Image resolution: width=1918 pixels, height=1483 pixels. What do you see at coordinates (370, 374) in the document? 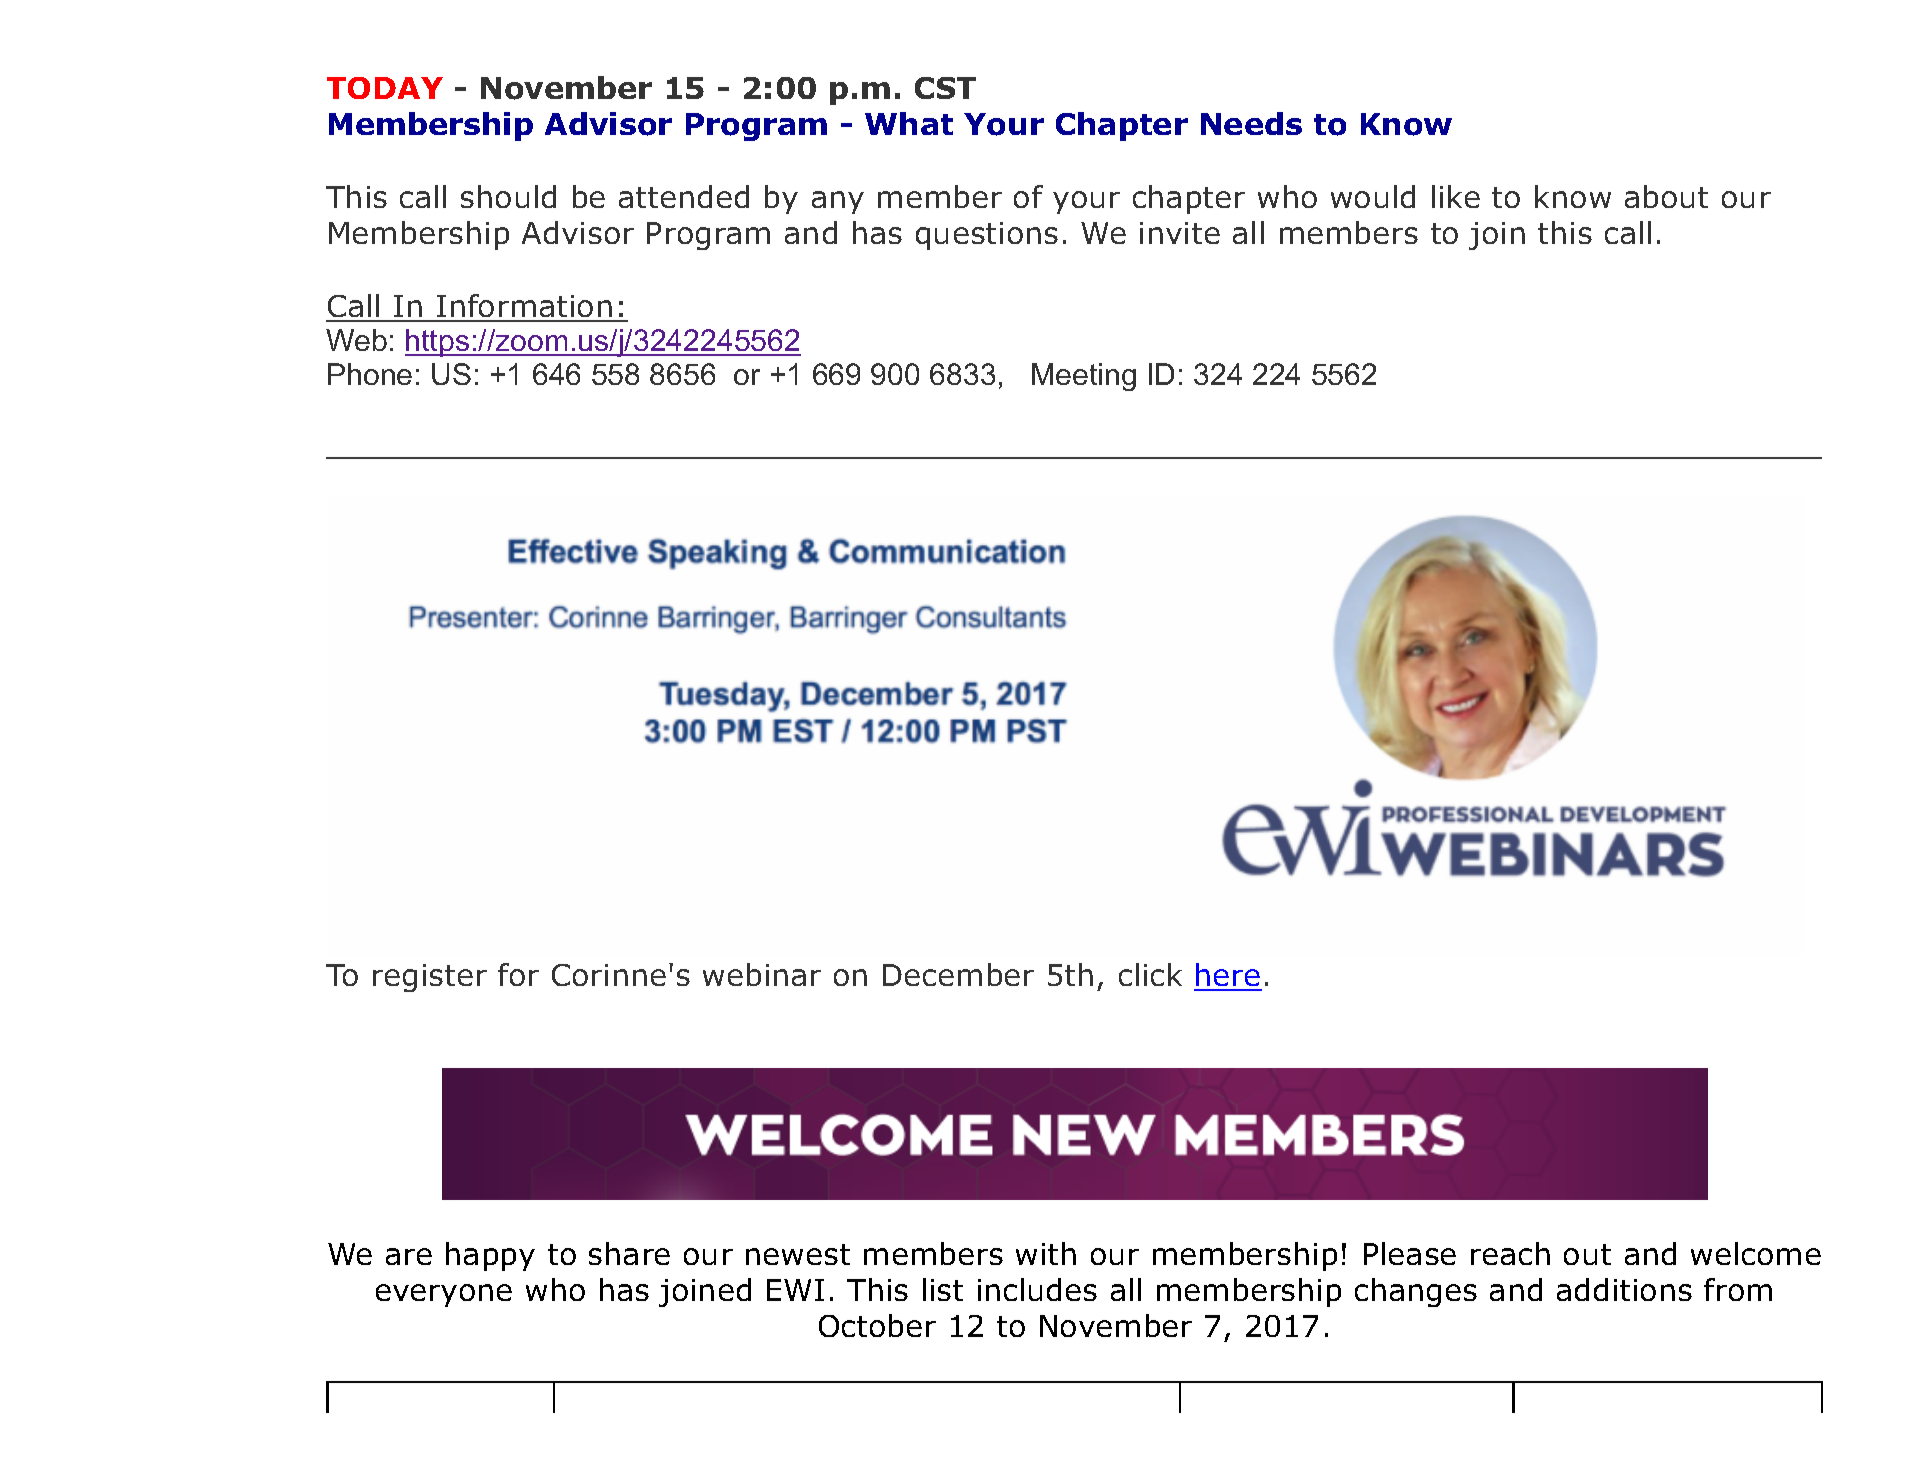
I see `Phone` at bounding box center [370, 374].
